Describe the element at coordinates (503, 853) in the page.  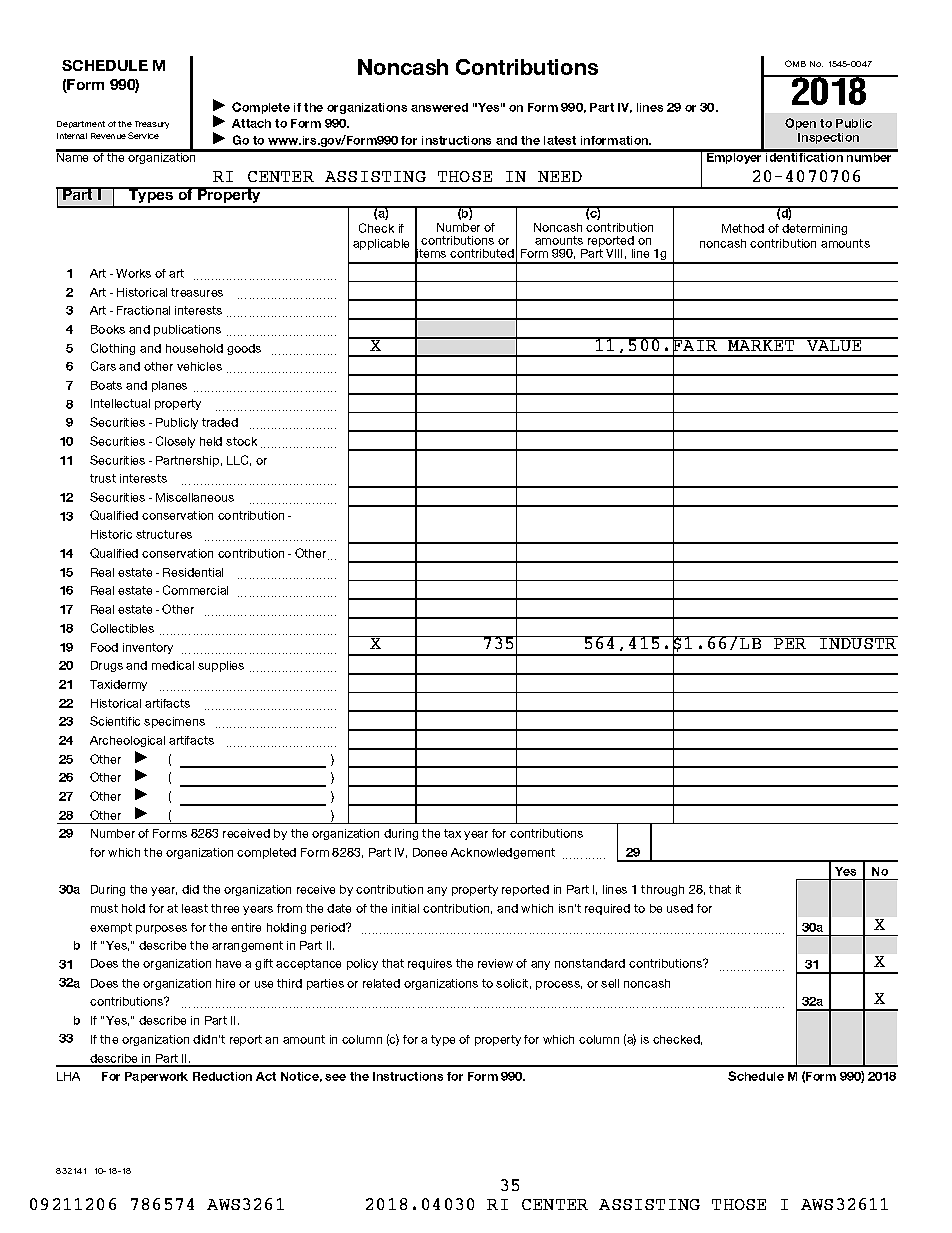
I see `Acknowledgement` at that location.
